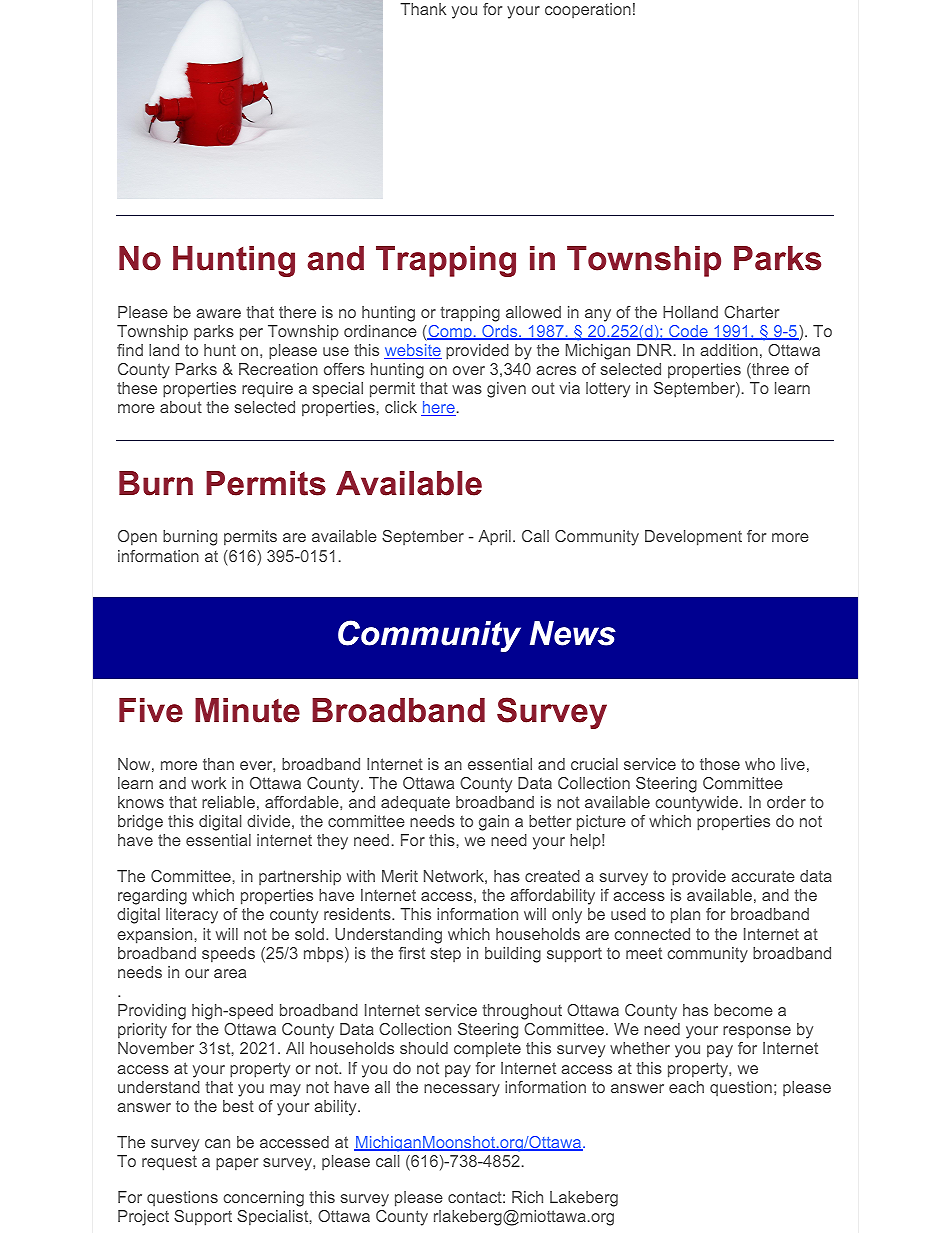 The height and width of the image is (1233, 952). What do you see at coordinates (237, 1164) in the image?
I see `paper` at bounding box center [237, 1164].
